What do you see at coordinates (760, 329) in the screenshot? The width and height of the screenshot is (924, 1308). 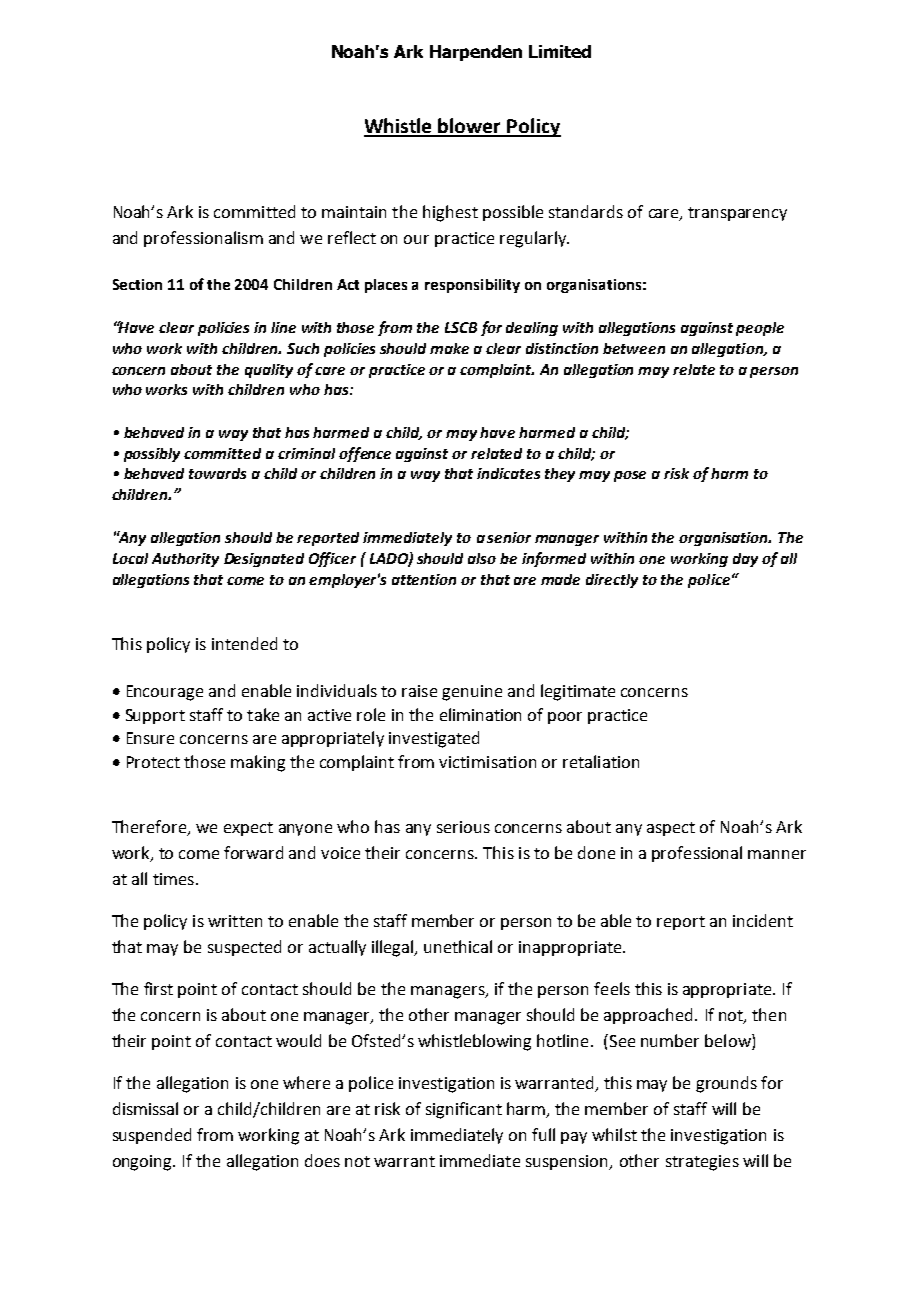 I see `people` at bounding box center [760, 329].
